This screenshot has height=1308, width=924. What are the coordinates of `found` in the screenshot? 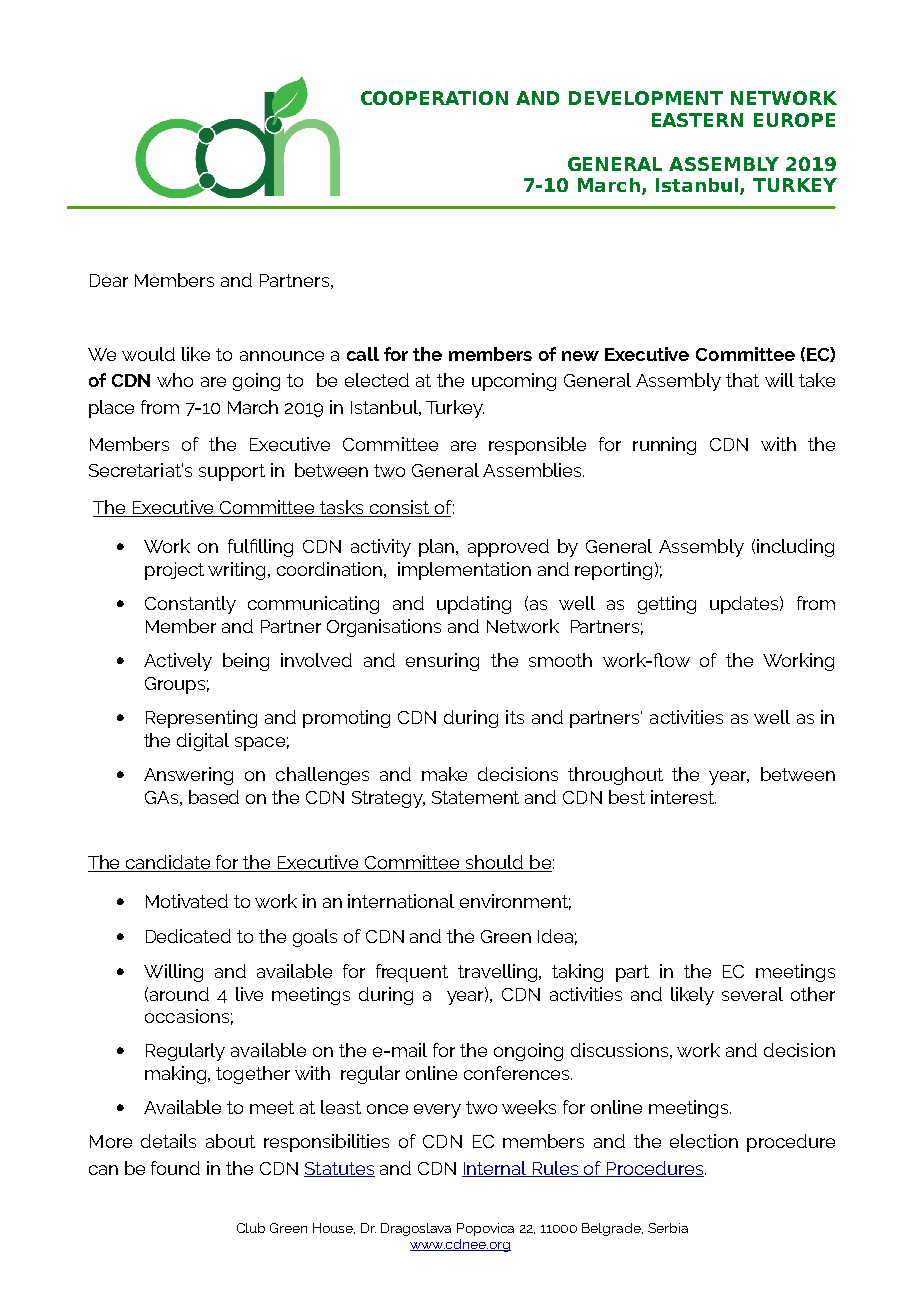 It's located at (175, 1168).
